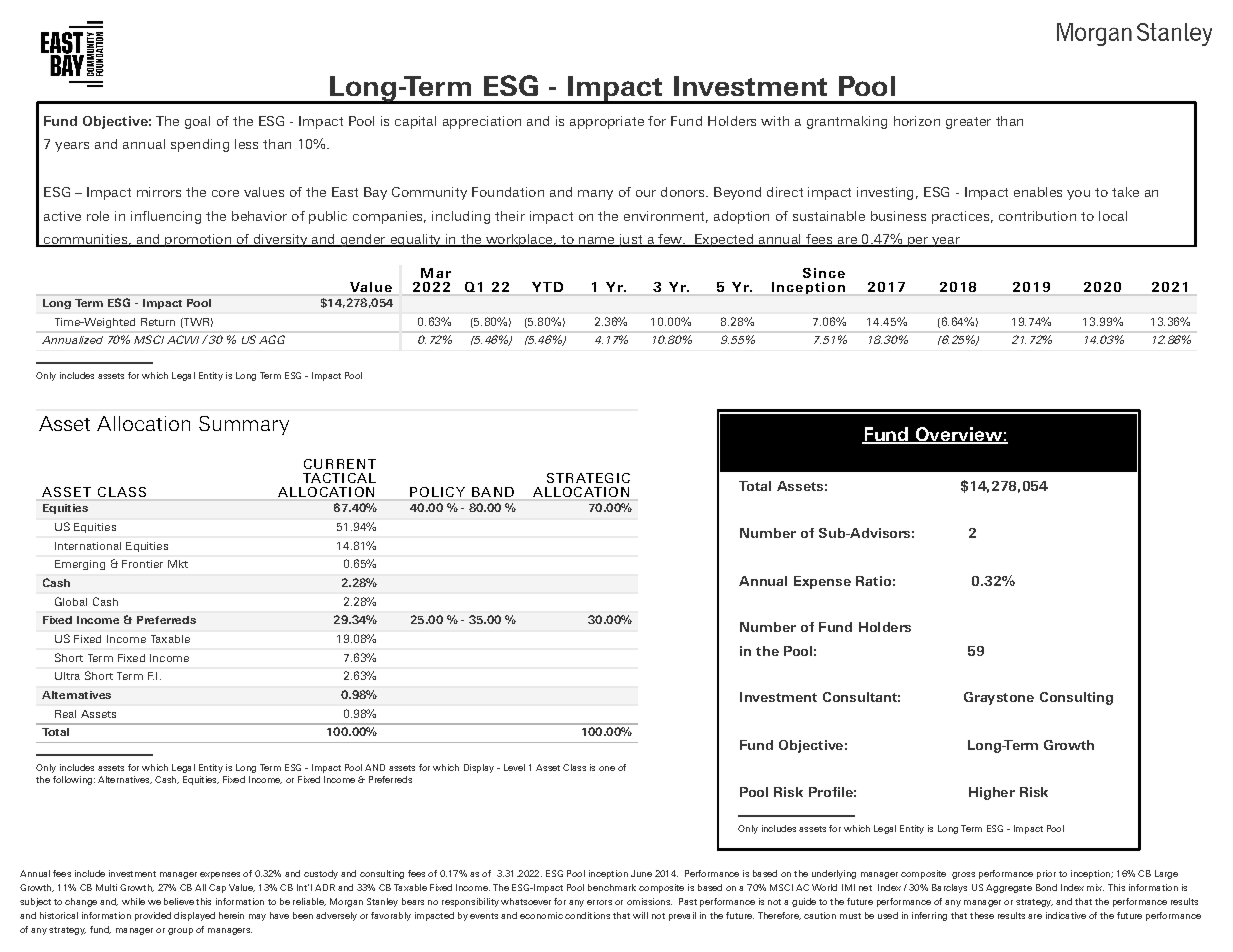 The height and width of the screenshot is (952, 1233). What do you see at coordinates (968, 123) in the screenshot?
I see `greater` at bounding box center [968, 123].
